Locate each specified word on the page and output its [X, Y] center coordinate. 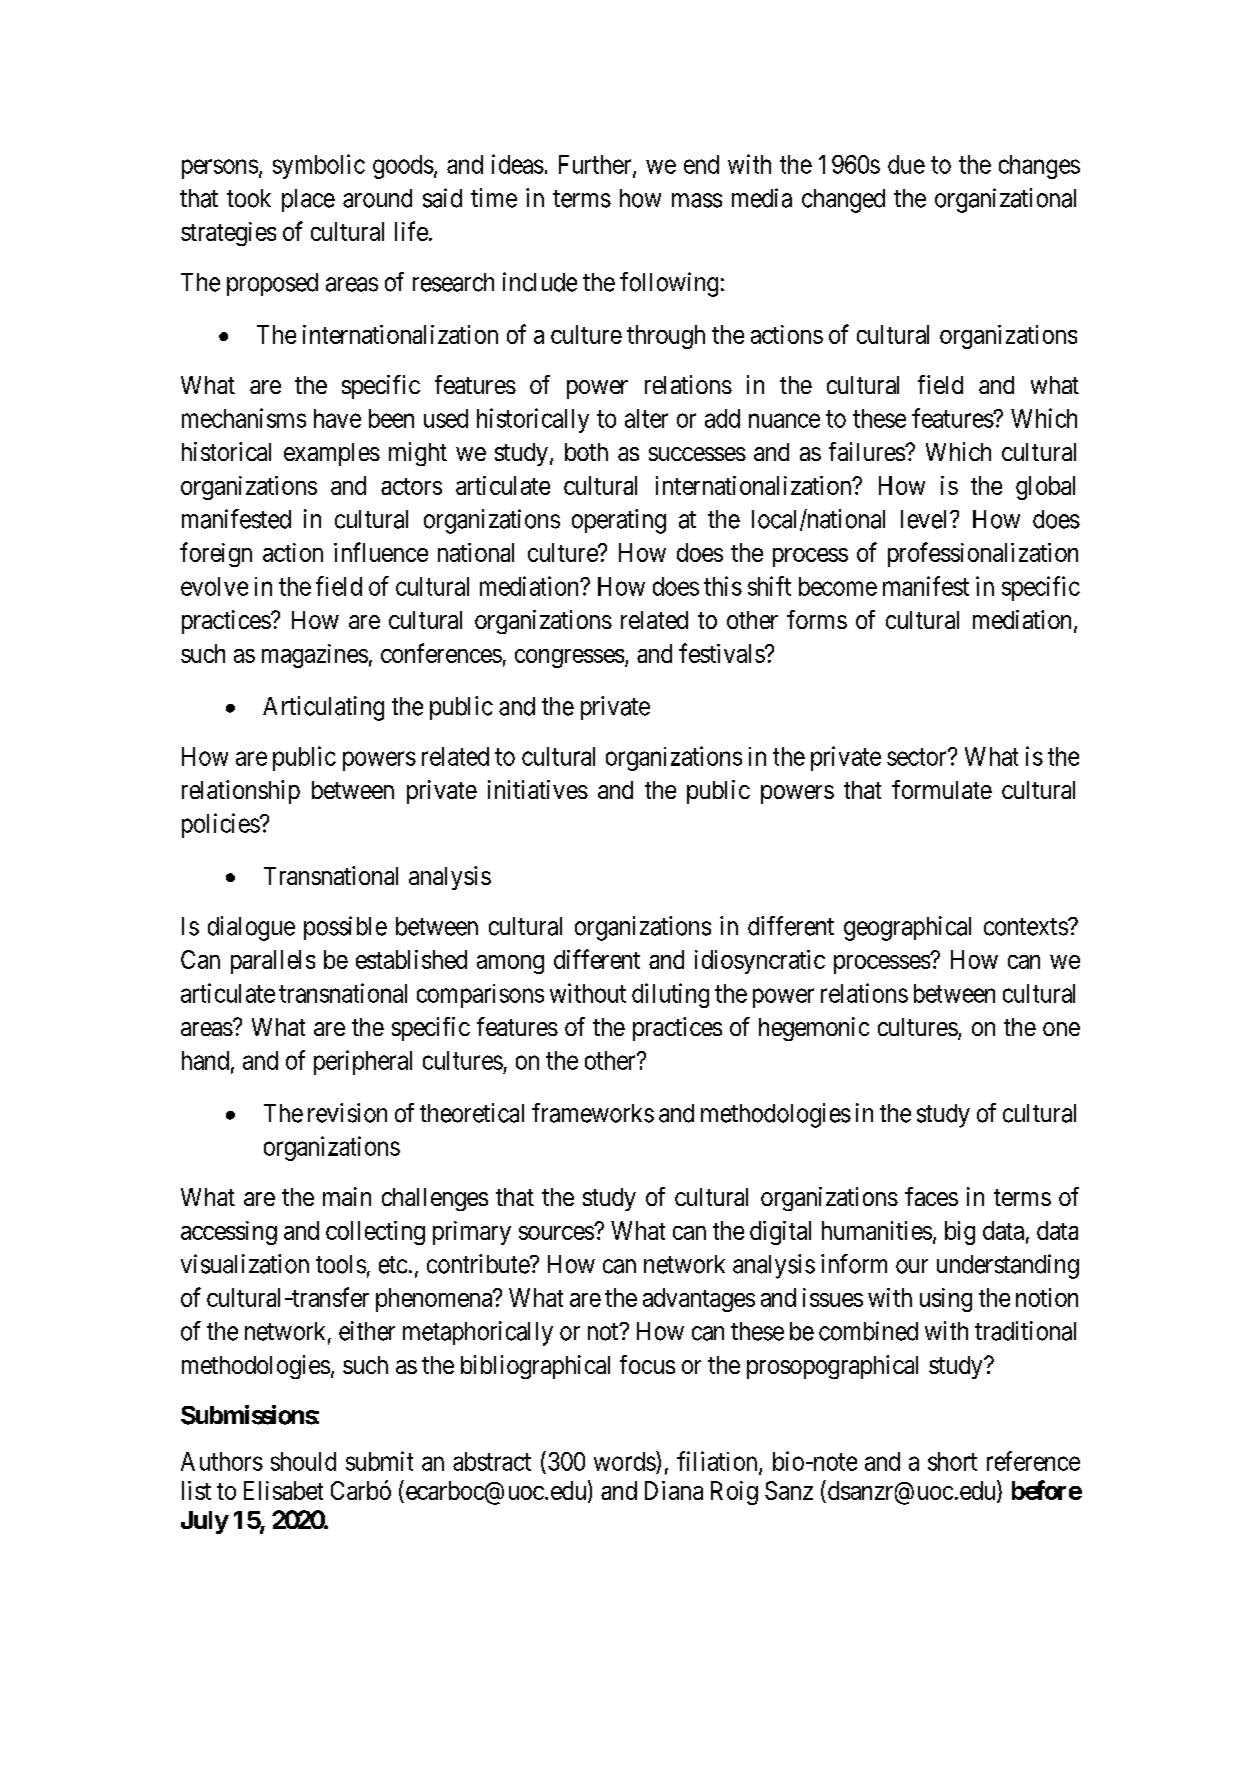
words [625, 1461]
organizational [1005, 200]
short [952, 1461]
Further [596, 165]
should [303, 1461]
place [308, 200]
